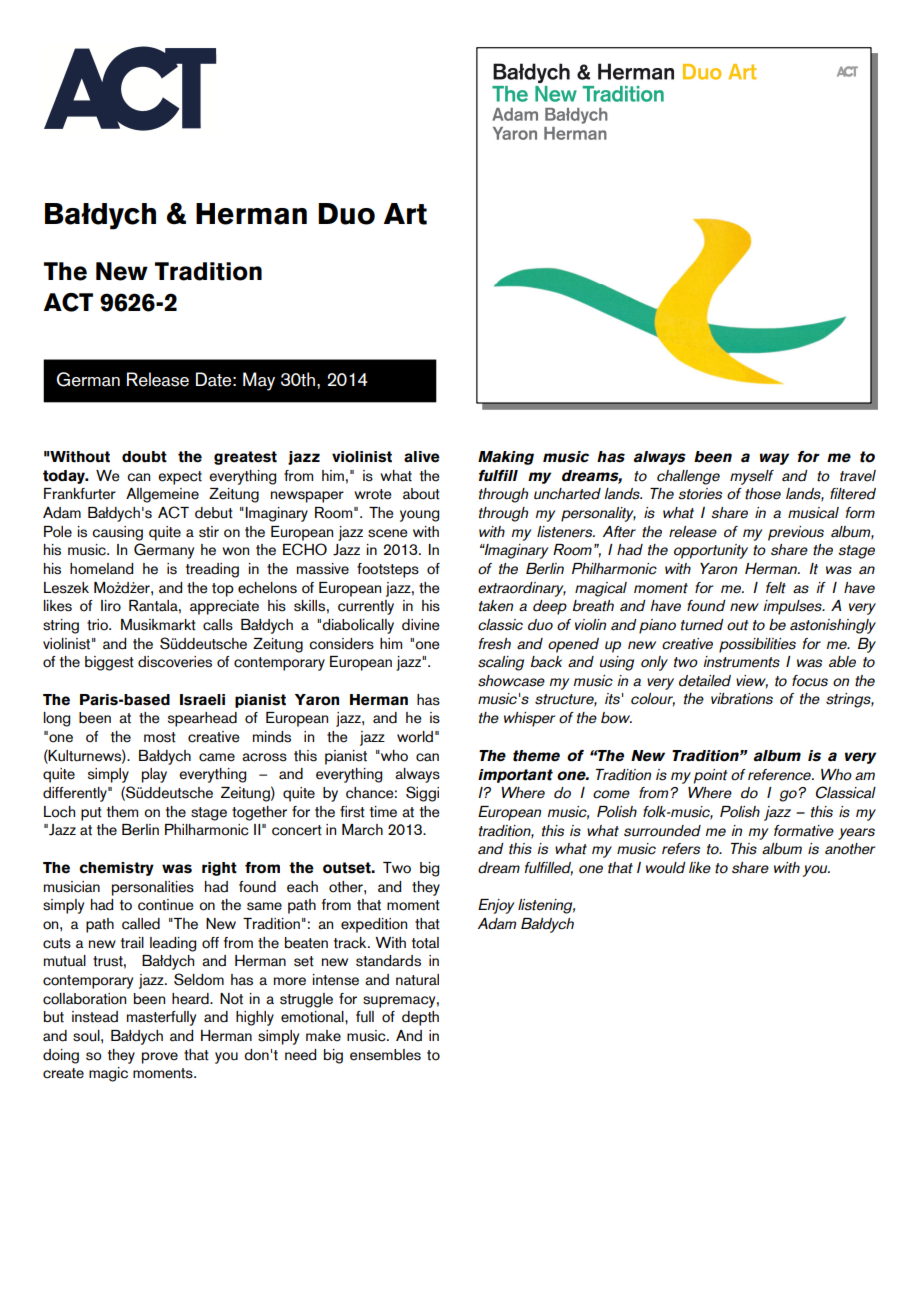  What do you see at coordinates (422, 457) in the screenshot?
I see `alive` at bounding box center [422, 457].
